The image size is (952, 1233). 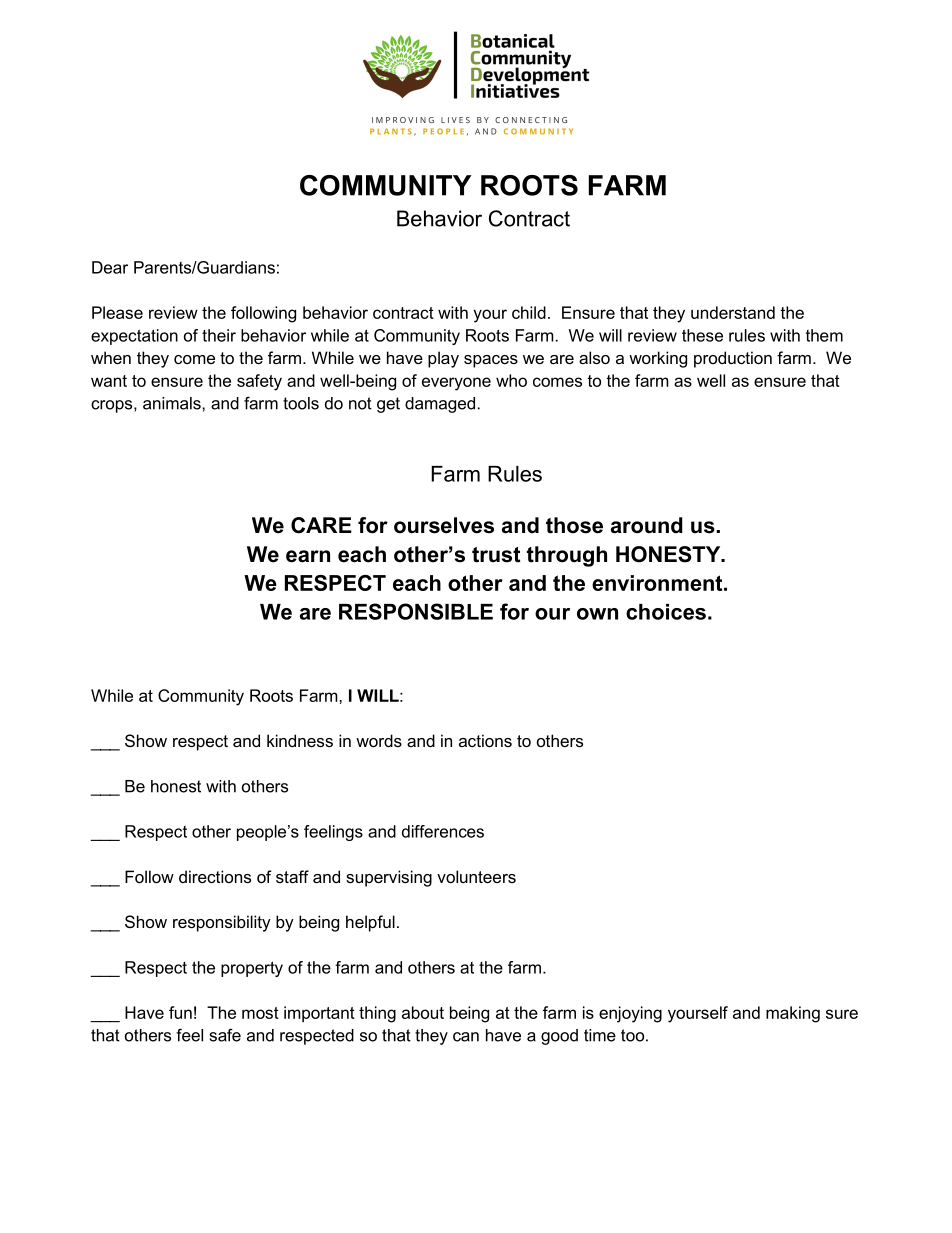 I want to click on ourselves, so click(x=444, y=525).
